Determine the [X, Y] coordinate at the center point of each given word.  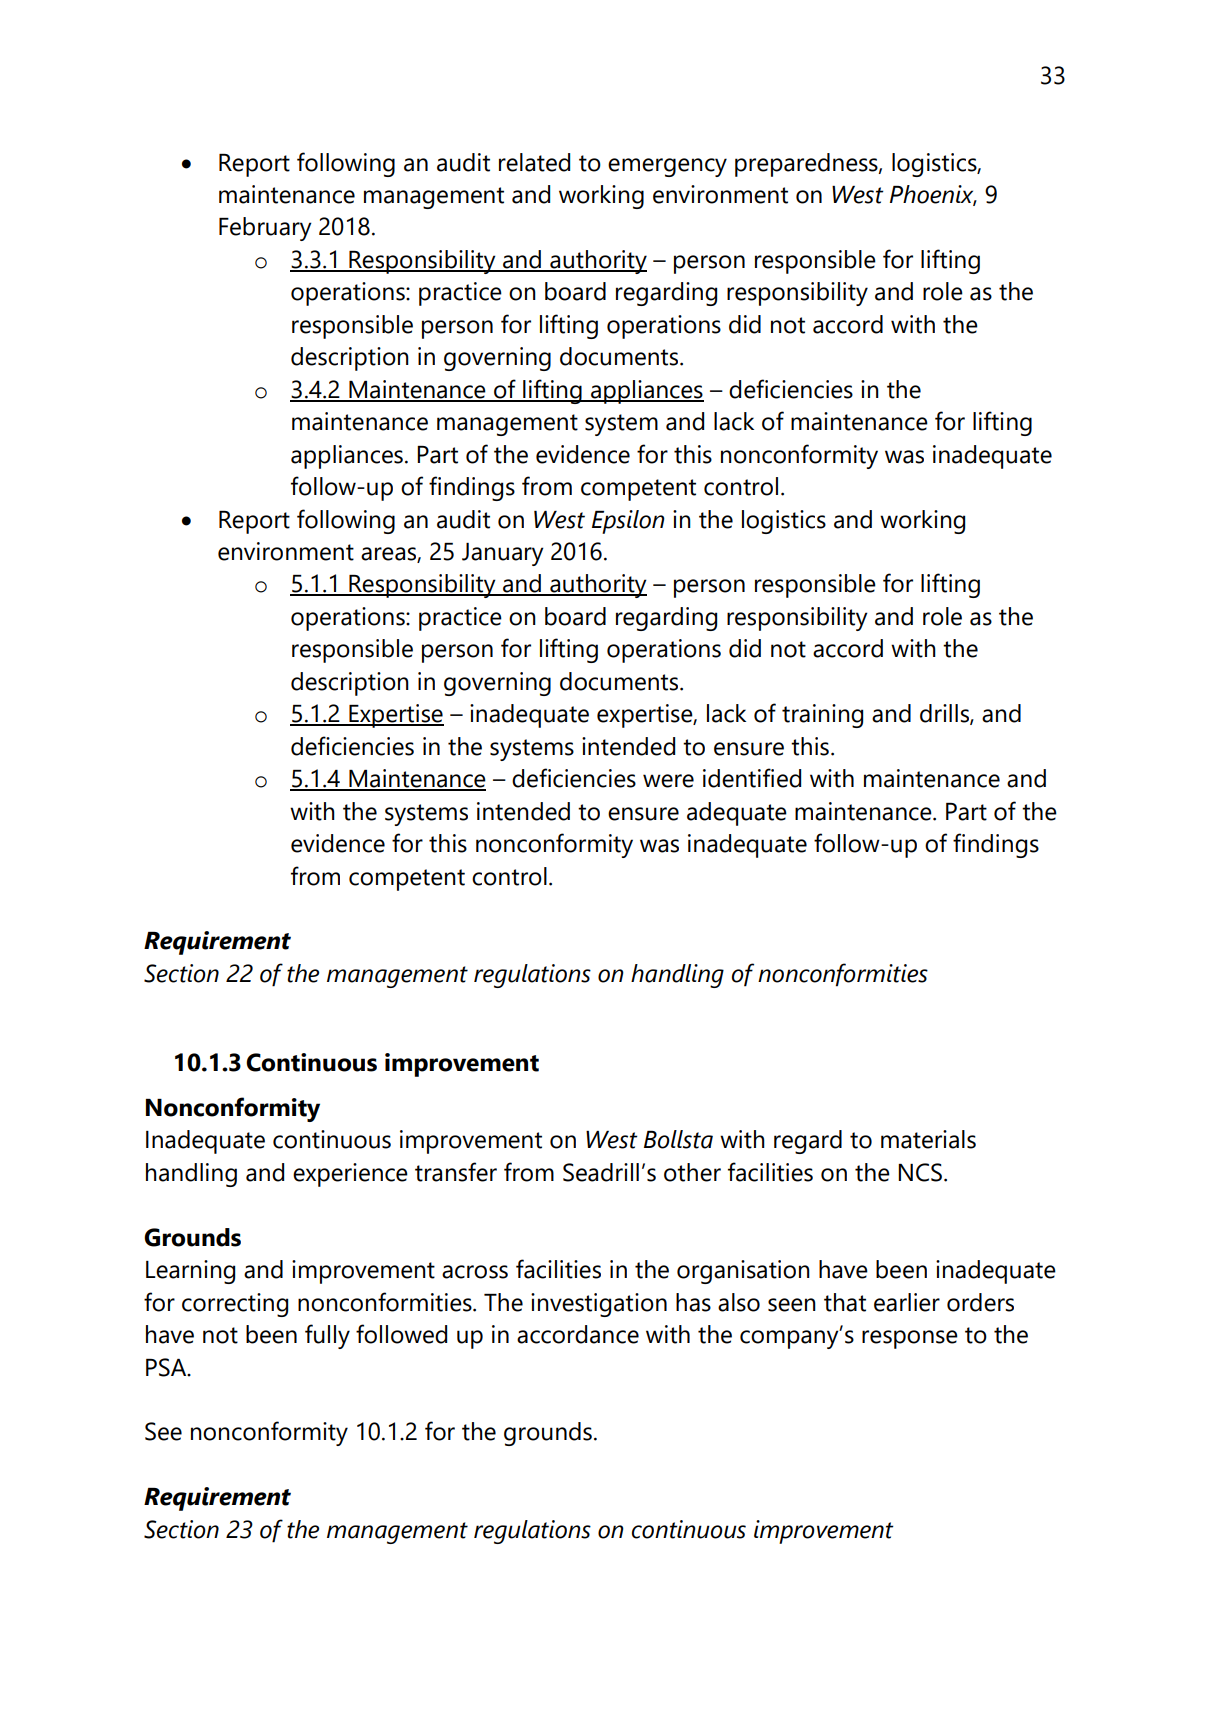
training [822, 716]
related [534, 162]
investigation [599, 1305]
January [503, 554]
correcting [235, 1305]
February [265, 229]
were [668, 781]
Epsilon [628, 522]
